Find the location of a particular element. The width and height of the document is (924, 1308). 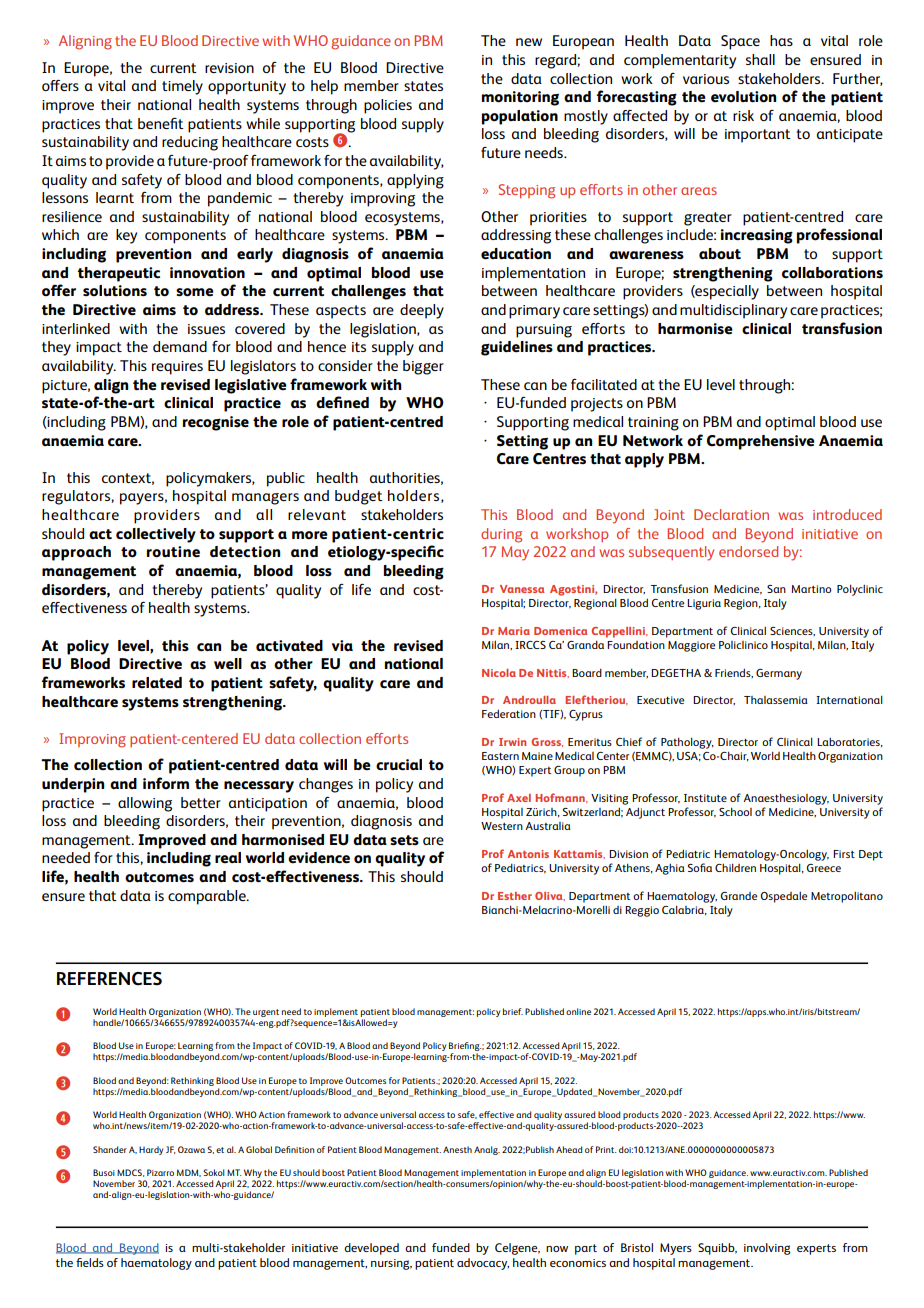

Comprehensive is located at coordinates (761, 442).
